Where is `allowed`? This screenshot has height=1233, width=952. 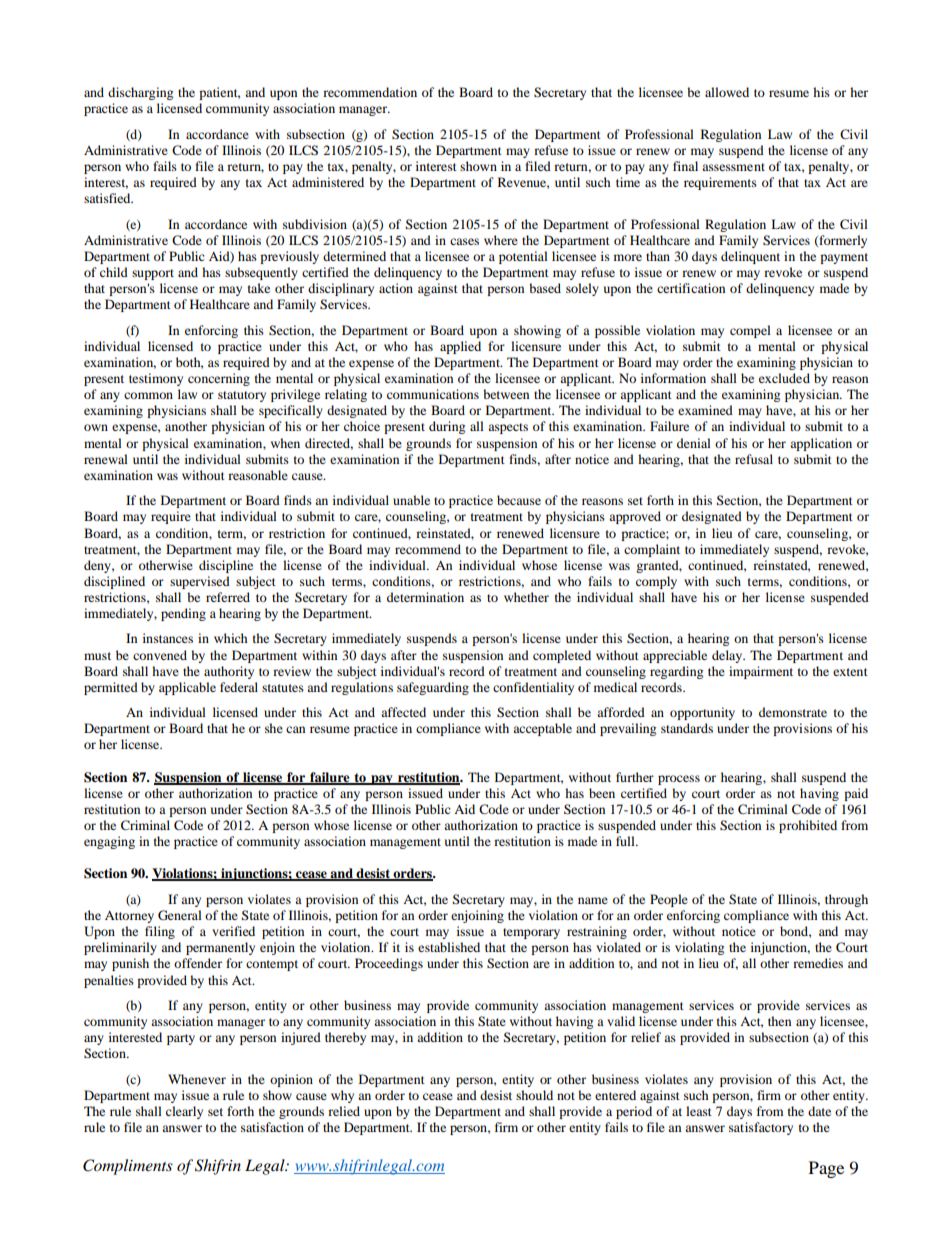
allowed is located at coordinates (727, 92).
